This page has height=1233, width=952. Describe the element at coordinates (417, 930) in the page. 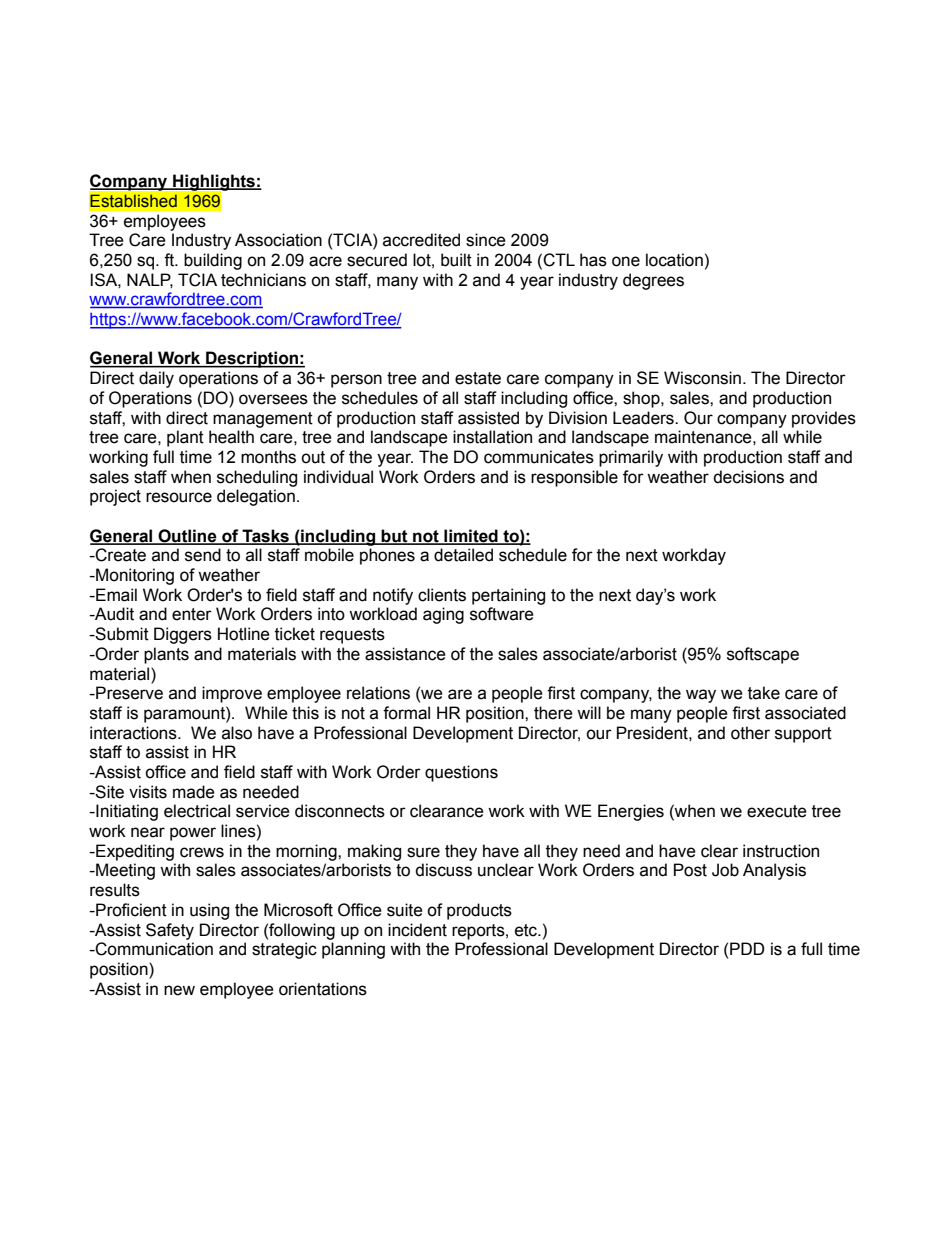

I see `incident` at that location.
